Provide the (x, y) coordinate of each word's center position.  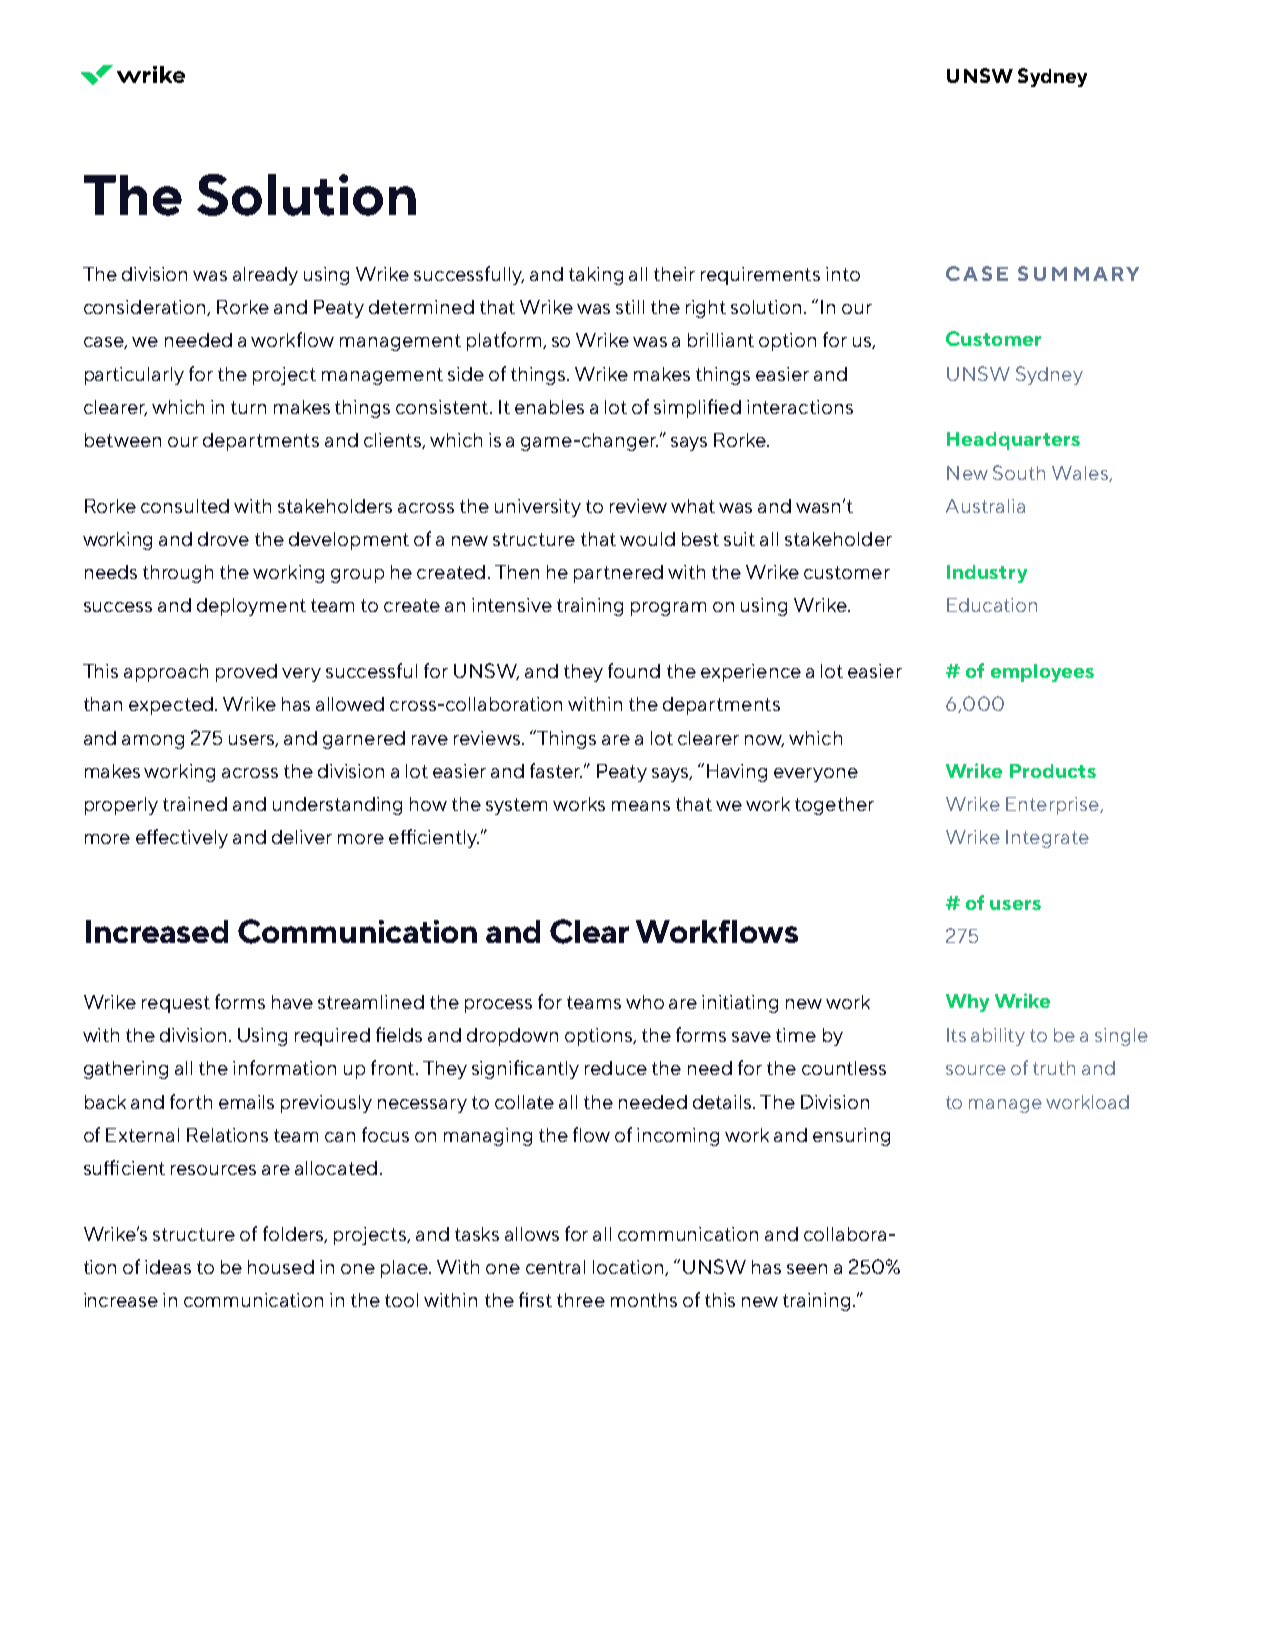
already (265, 276)
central (555, 1267)
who (645, 1002)
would (647, 539)
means (641, 806)
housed (281, 1267)
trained (195, 804)
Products (1053, 771)
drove (223, 539)
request (176, 1004)
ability (998, 1037)
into (843, 274)
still (630, 307)
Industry (987, 574)
